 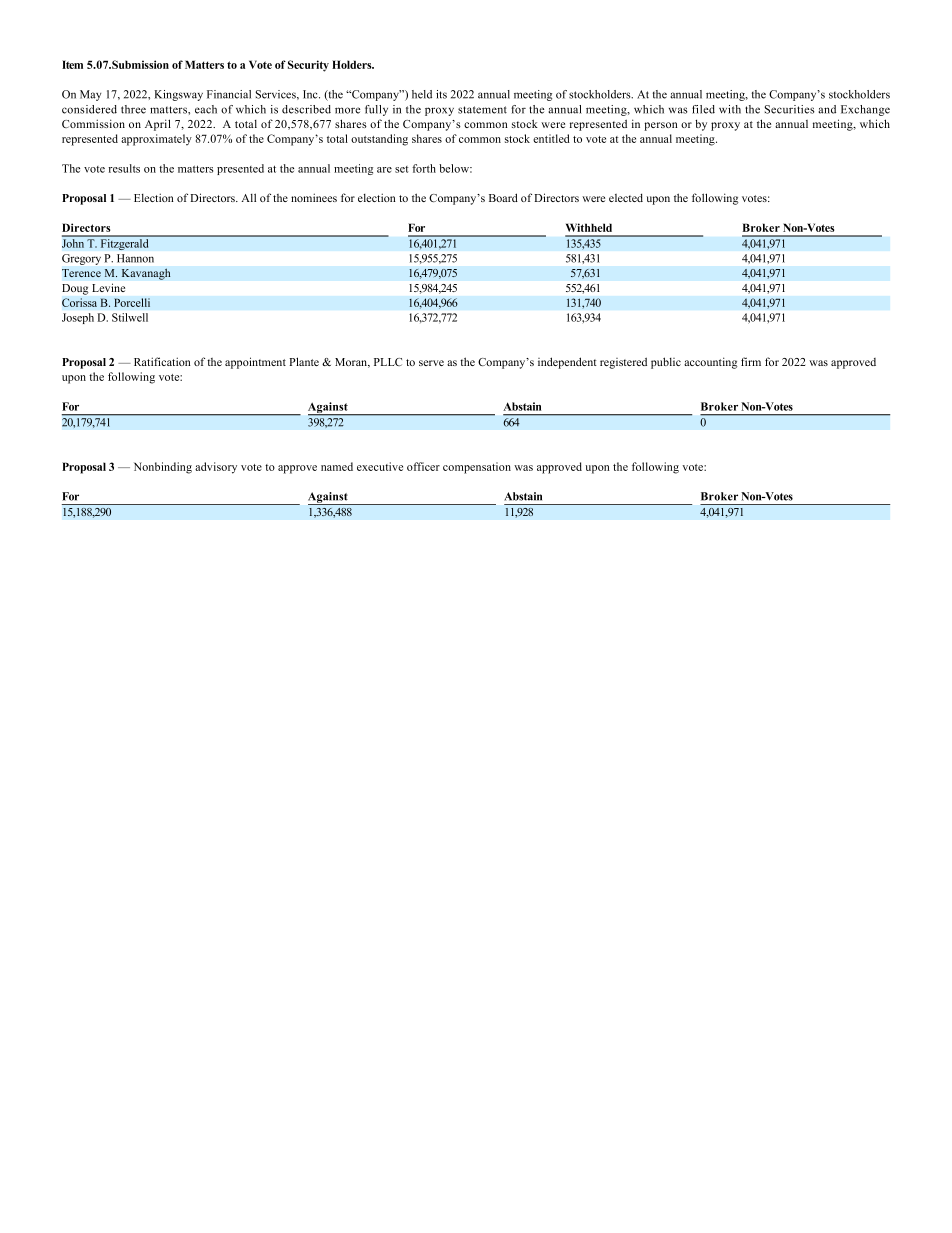 What do you see at coordinates (789, 109) in the screenshot?
I see `Securities` at bounding box center [789, 109].
